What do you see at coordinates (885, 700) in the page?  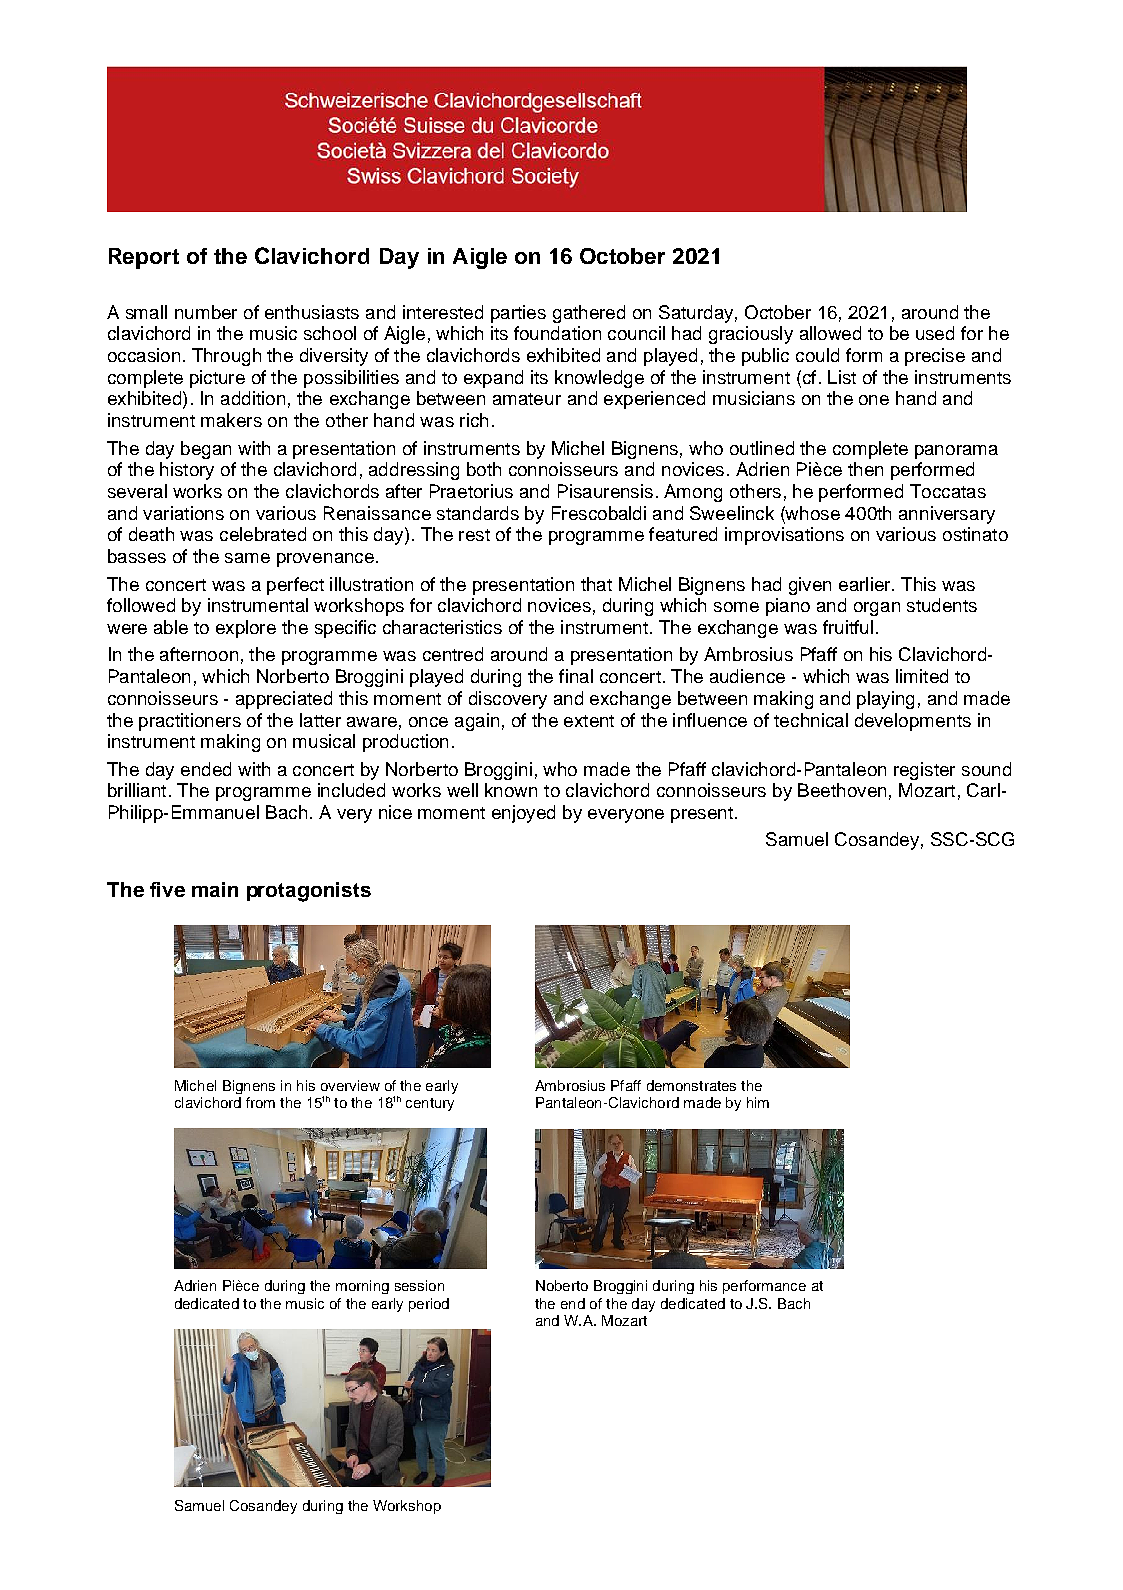 I see `playing` at bounding box center [885, 700].
